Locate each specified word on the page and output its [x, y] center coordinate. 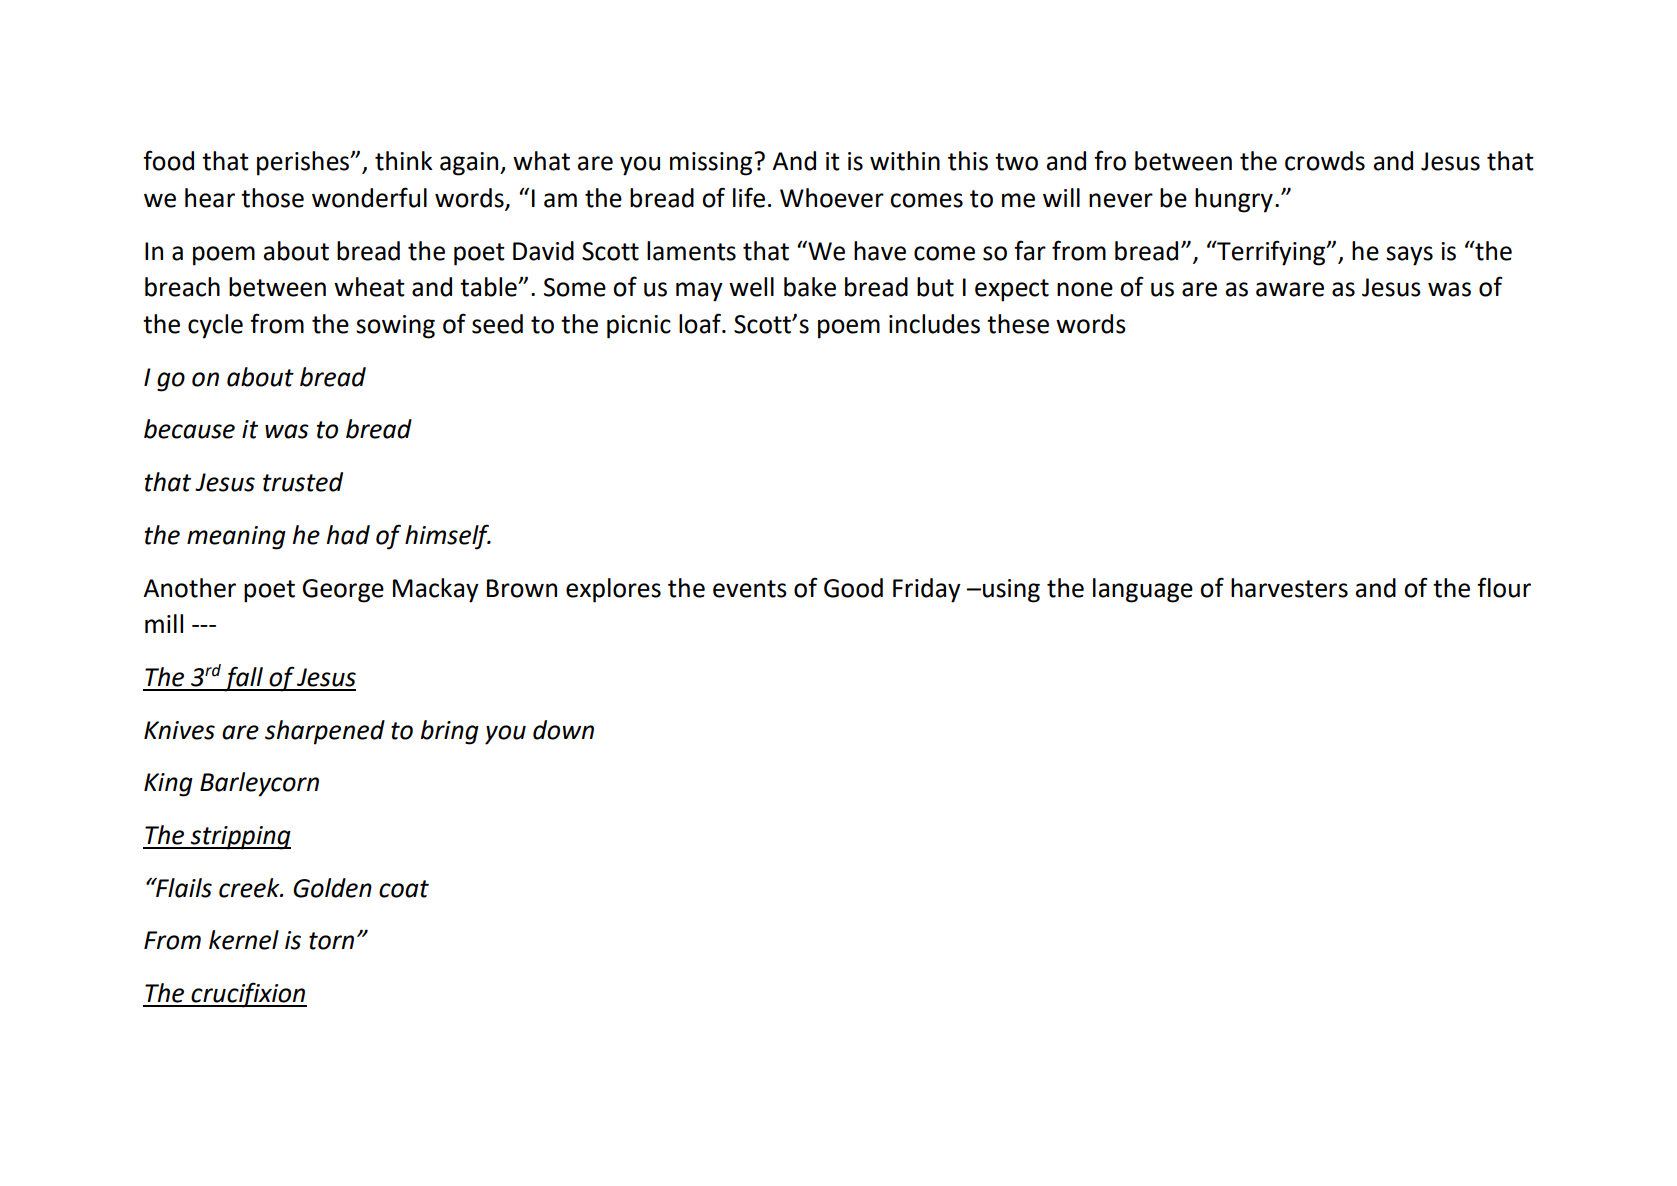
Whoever [832, 198]
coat [404, 889]
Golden [332, 888]
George [343, 591]
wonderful [369, 197]
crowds [1325, 161]
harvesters [1289, 588]
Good [853, 588]
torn [331, 941]
